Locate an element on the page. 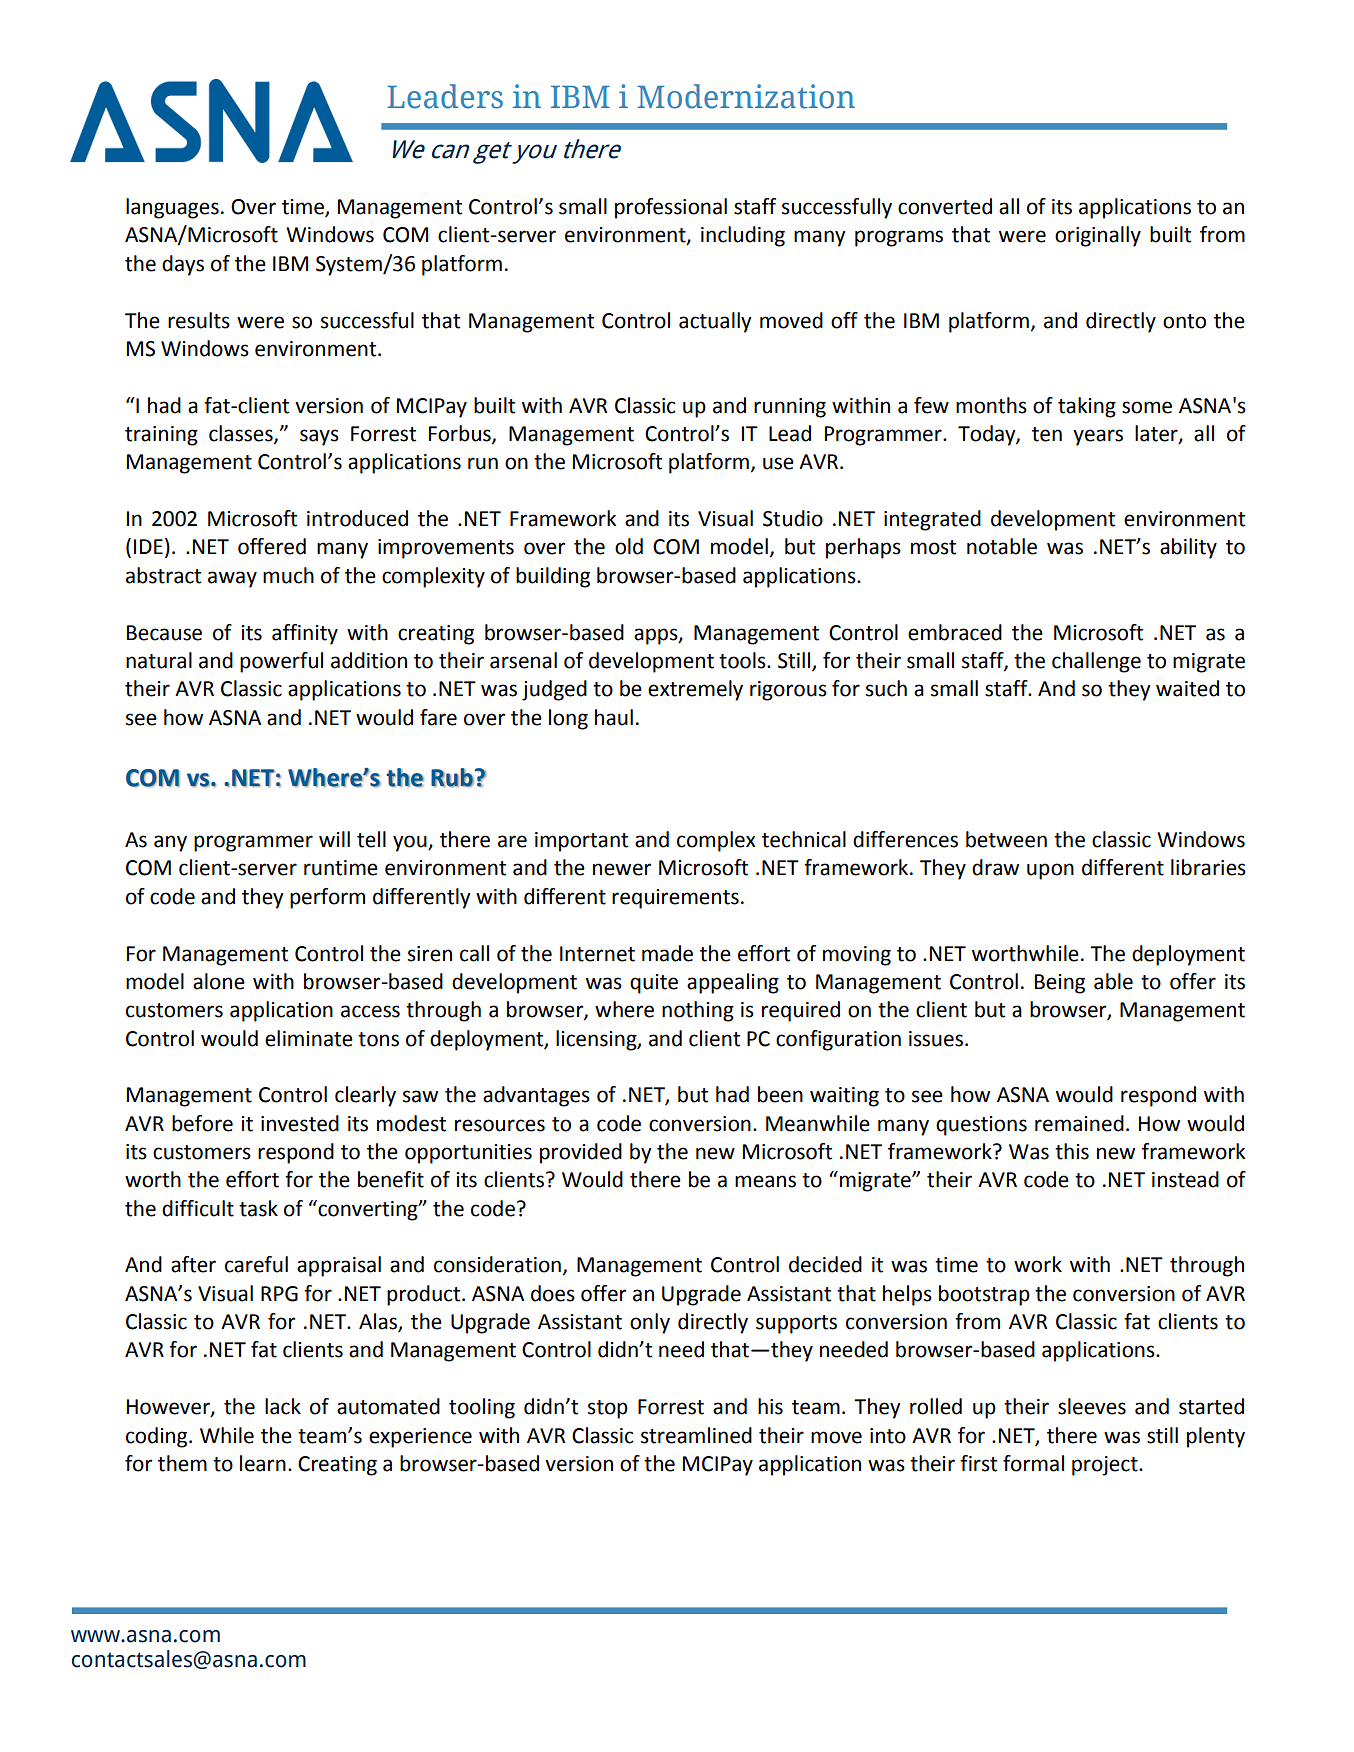  remained is located at coordinates (1079, 1123).
